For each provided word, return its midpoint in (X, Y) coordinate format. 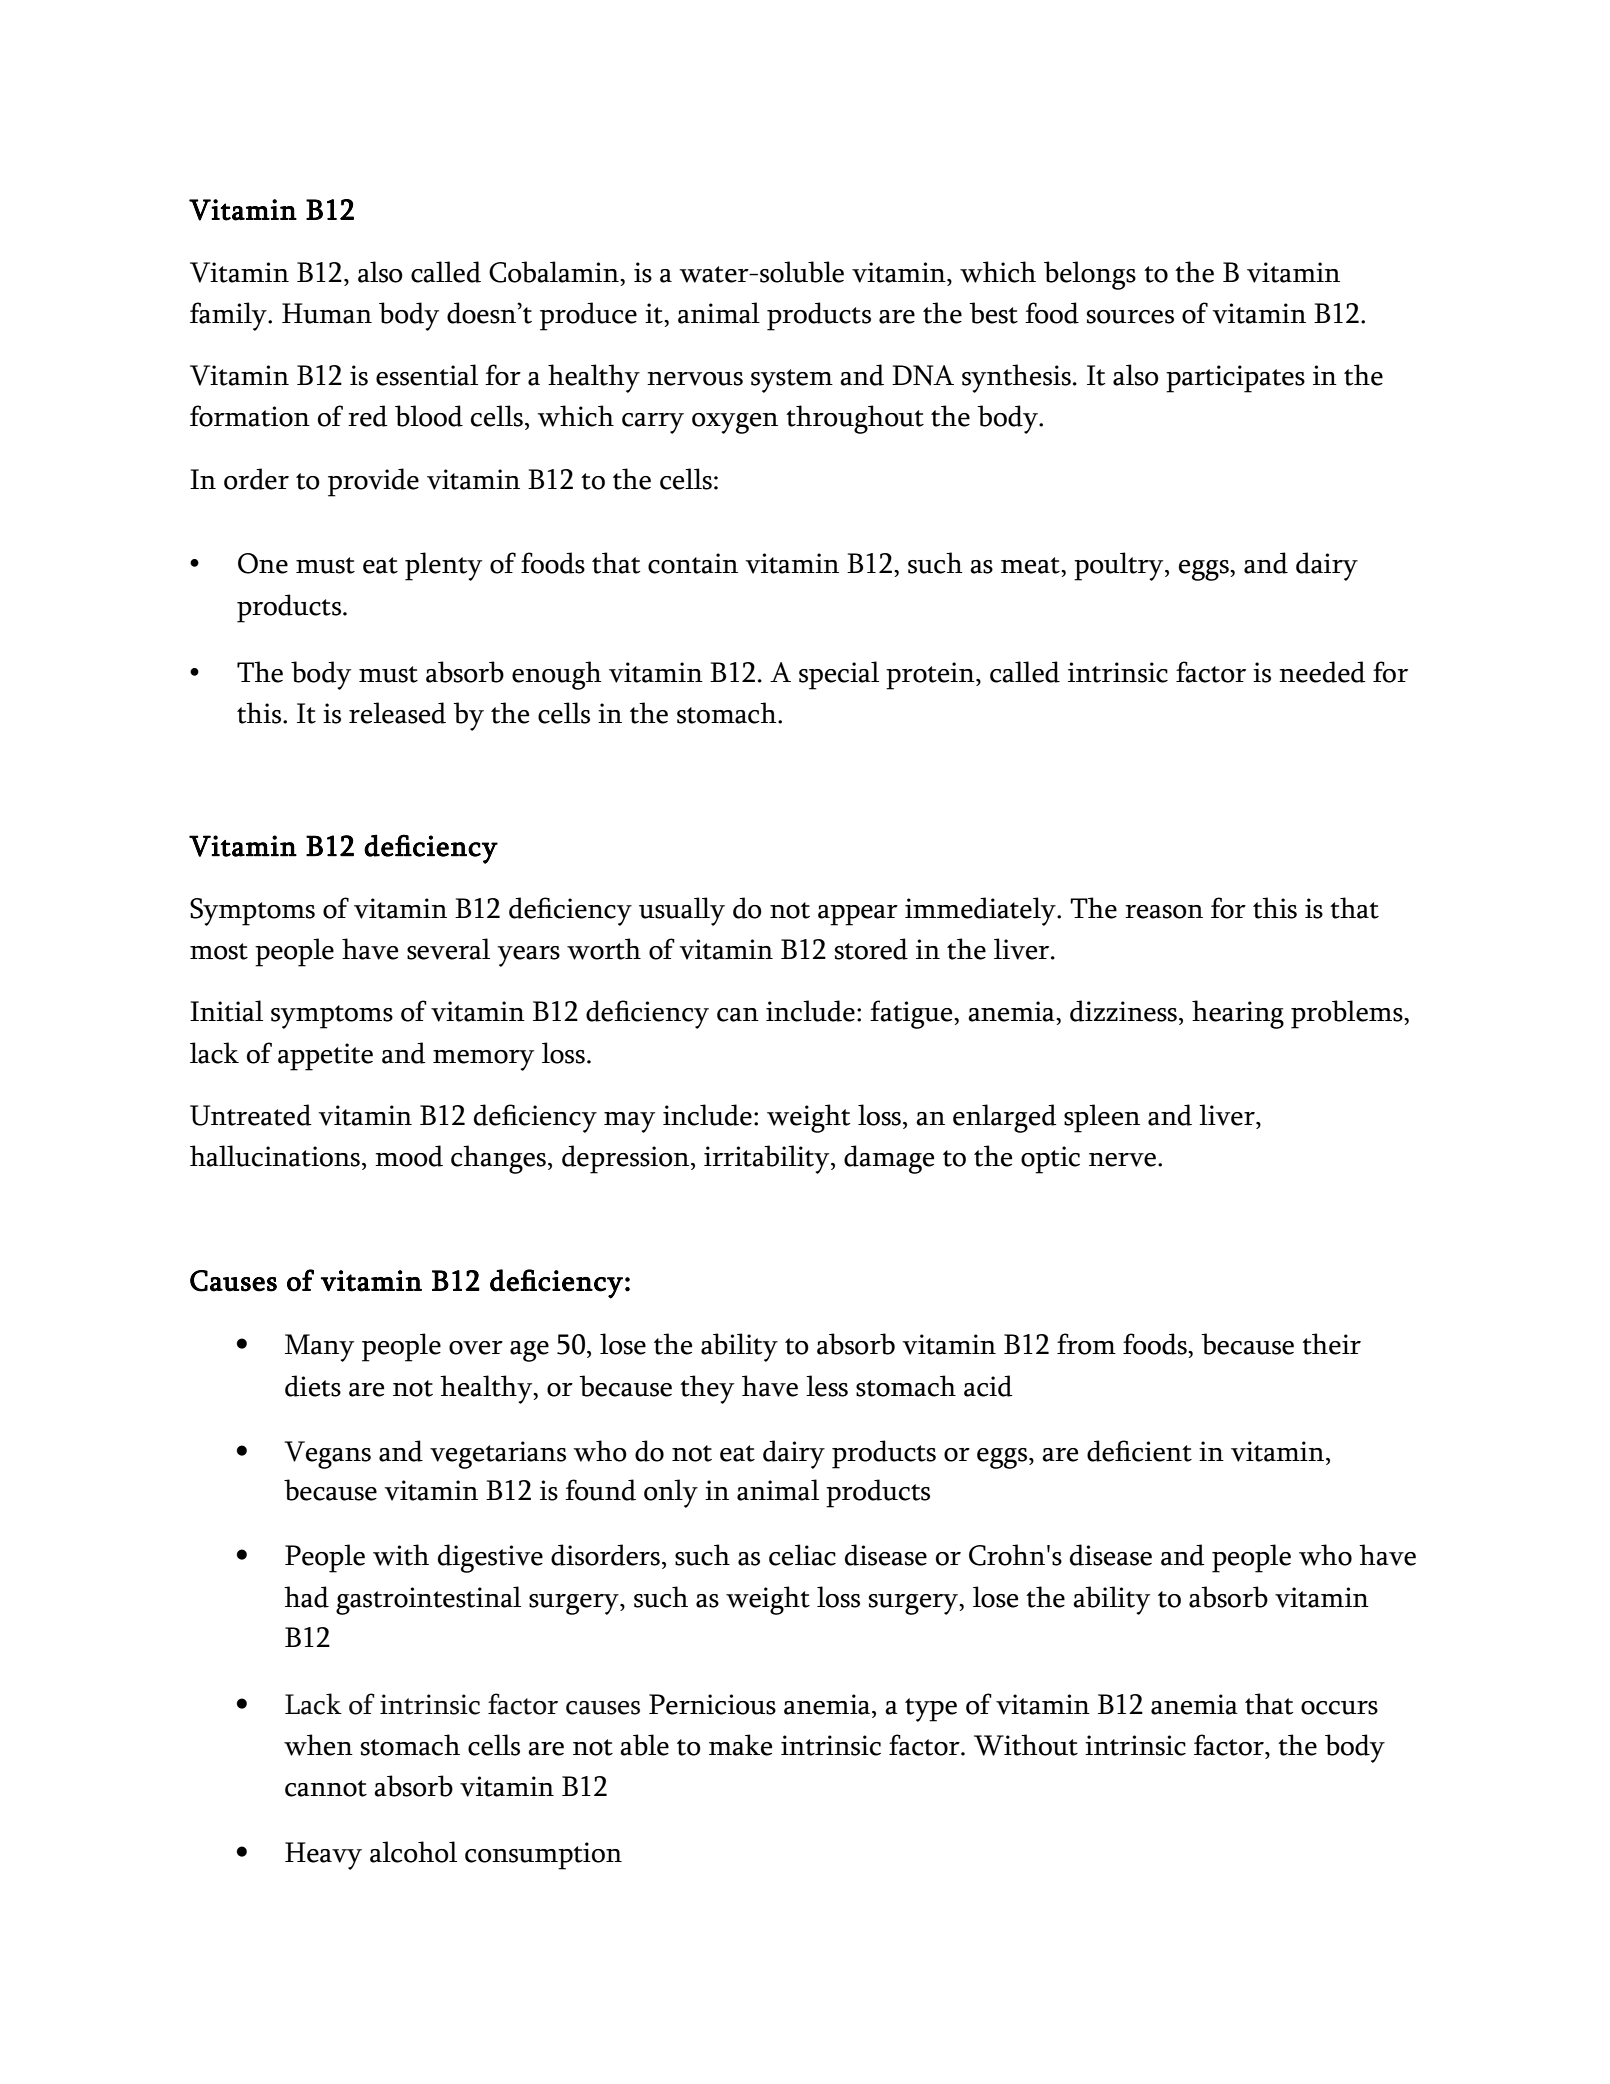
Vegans (327, 1455)
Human (327, 313)
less (827, 1386)
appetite (325, 1057)
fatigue (912, 1014)
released (397, 713)
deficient (1139, 1451)
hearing (1238, 1014)
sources (1130, 317)
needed (1322, 672)
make (740, 1745)
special (839, 675)
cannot (326, 1788)
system (792, 381)
